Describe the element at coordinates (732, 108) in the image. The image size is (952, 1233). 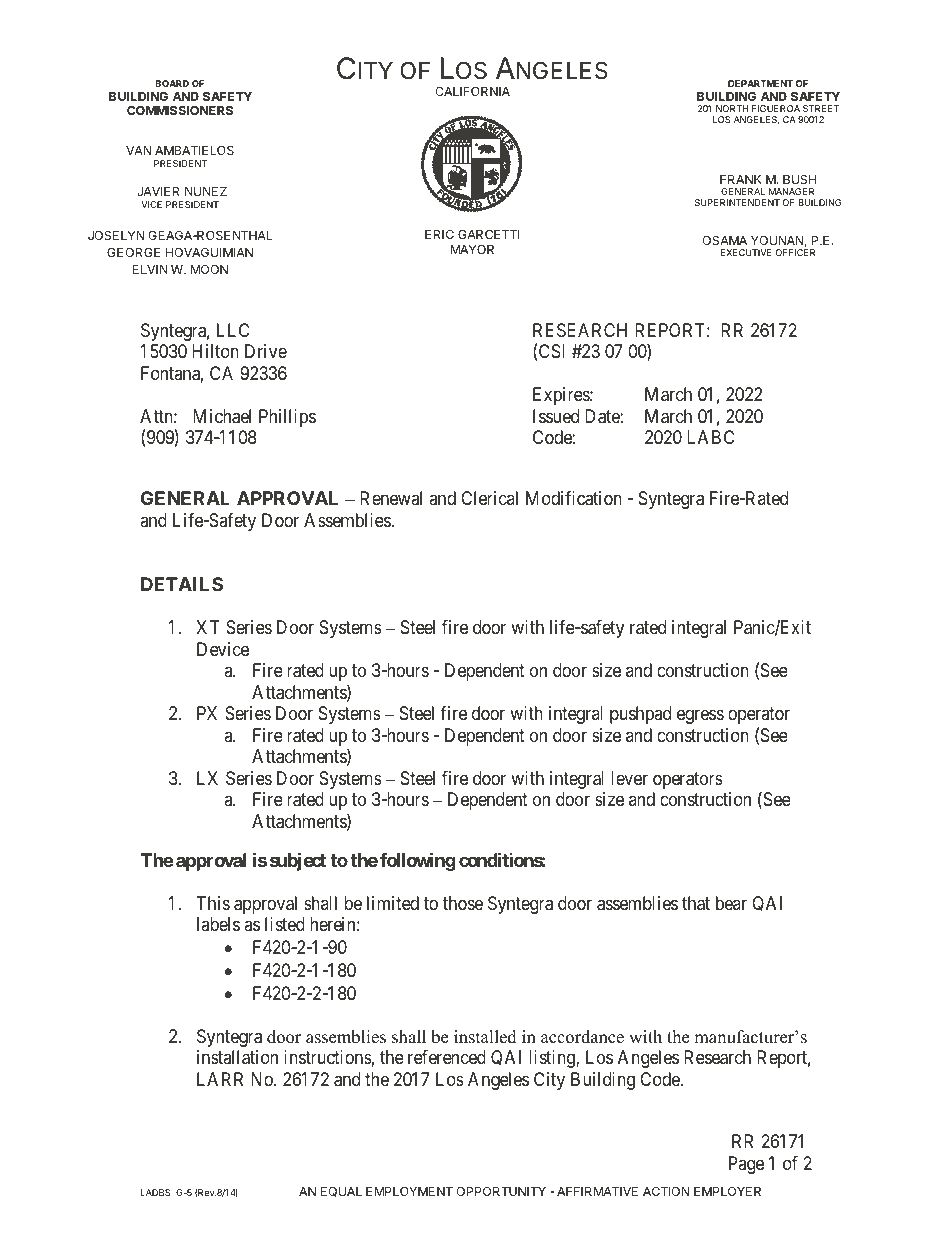
I see `NORTH` at that location.
